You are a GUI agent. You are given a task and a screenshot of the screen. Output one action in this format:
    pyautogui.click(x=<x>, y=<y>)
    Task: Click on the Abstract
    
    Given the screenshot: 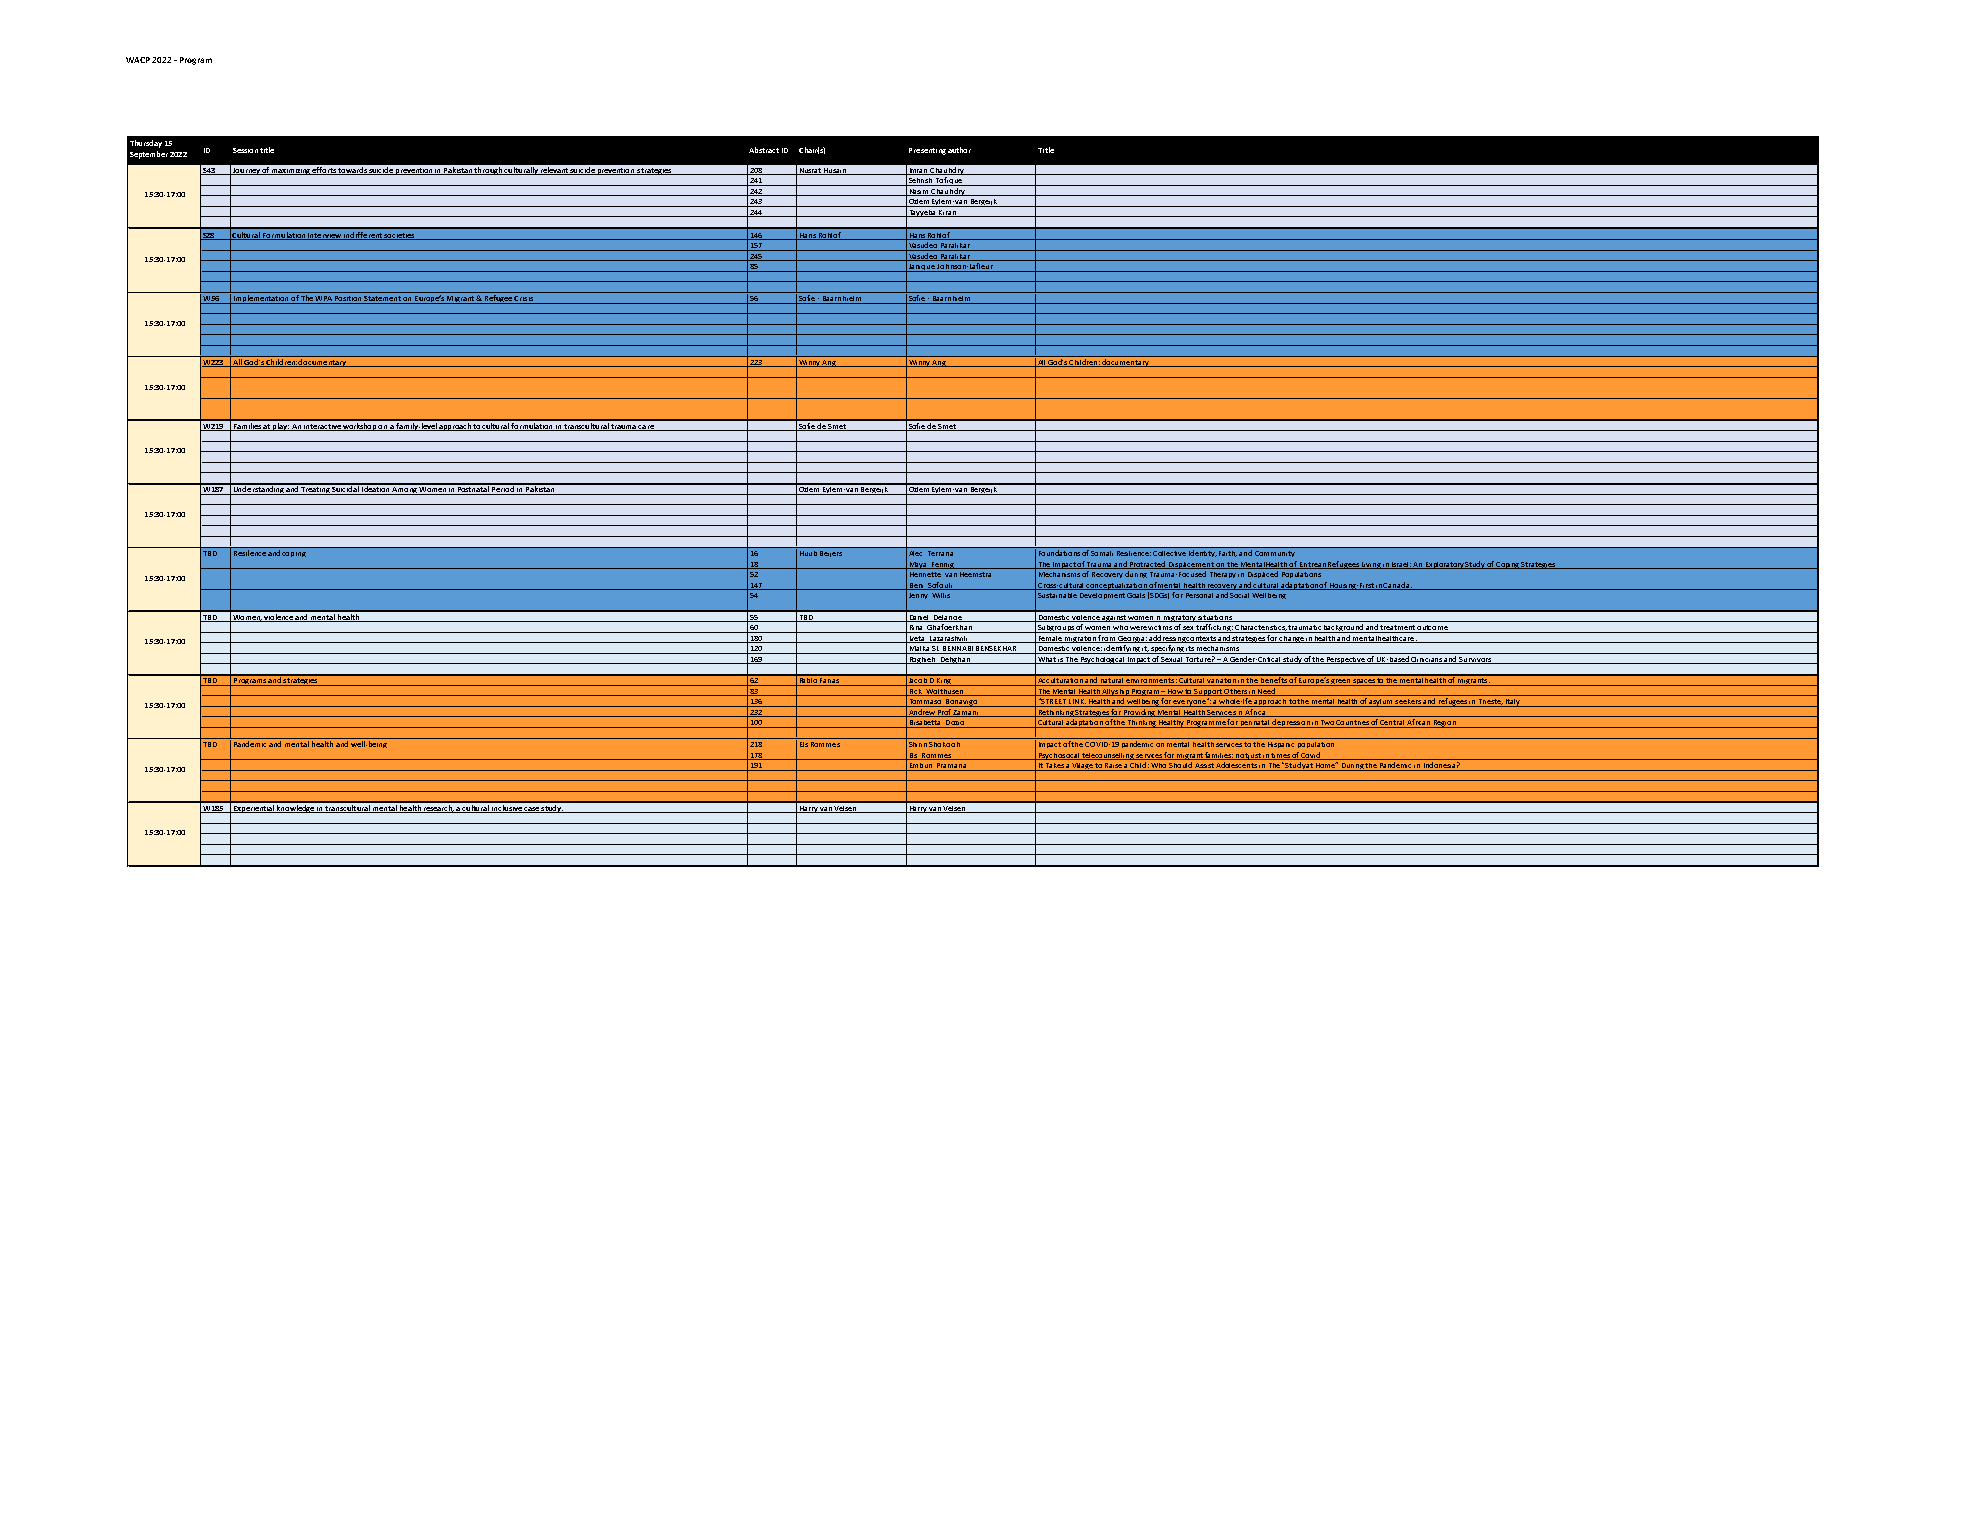 What is the action you would take?
    pyautogui.click(x=764, y=150)
